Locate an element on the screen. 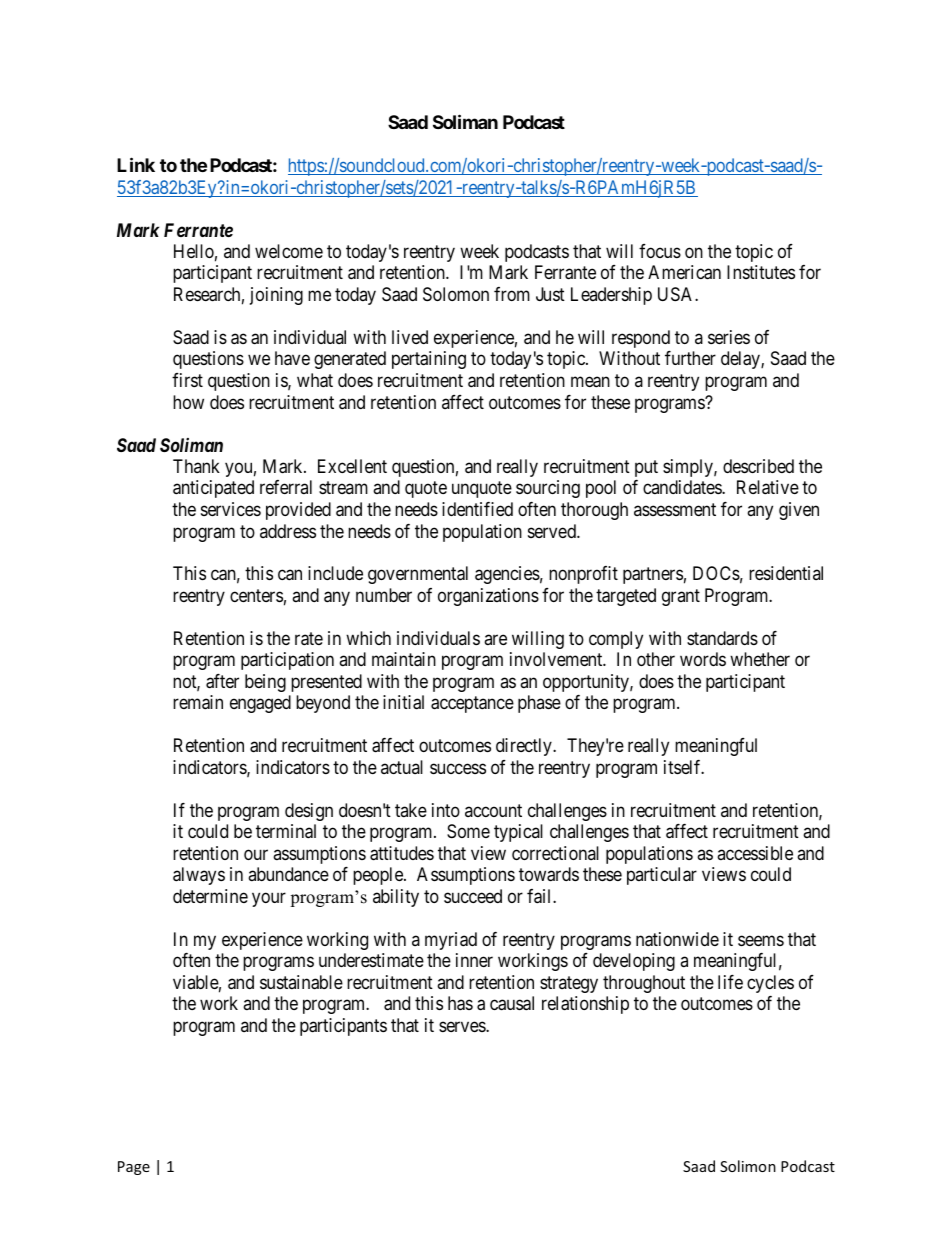 This screenshot has height=1233, width=952. determine is located at coordinates (210, 896).
